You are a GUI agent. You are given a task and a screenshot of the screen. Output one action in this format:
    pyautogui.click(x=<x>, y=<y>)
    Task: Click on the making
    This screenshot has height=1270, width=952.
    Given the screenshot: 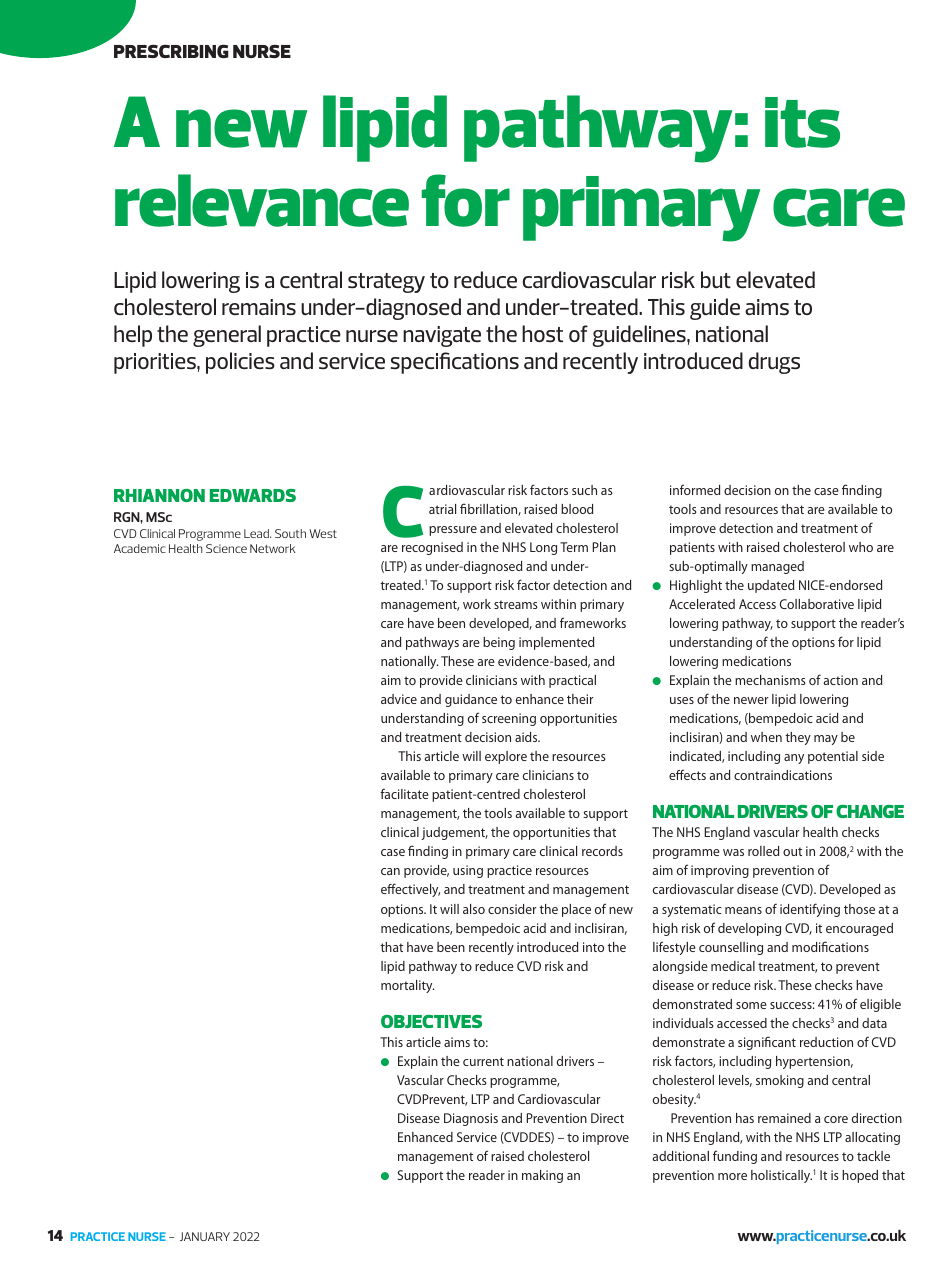 What is the action you would take?
    pyautogui.click(x=542, y=1176)
